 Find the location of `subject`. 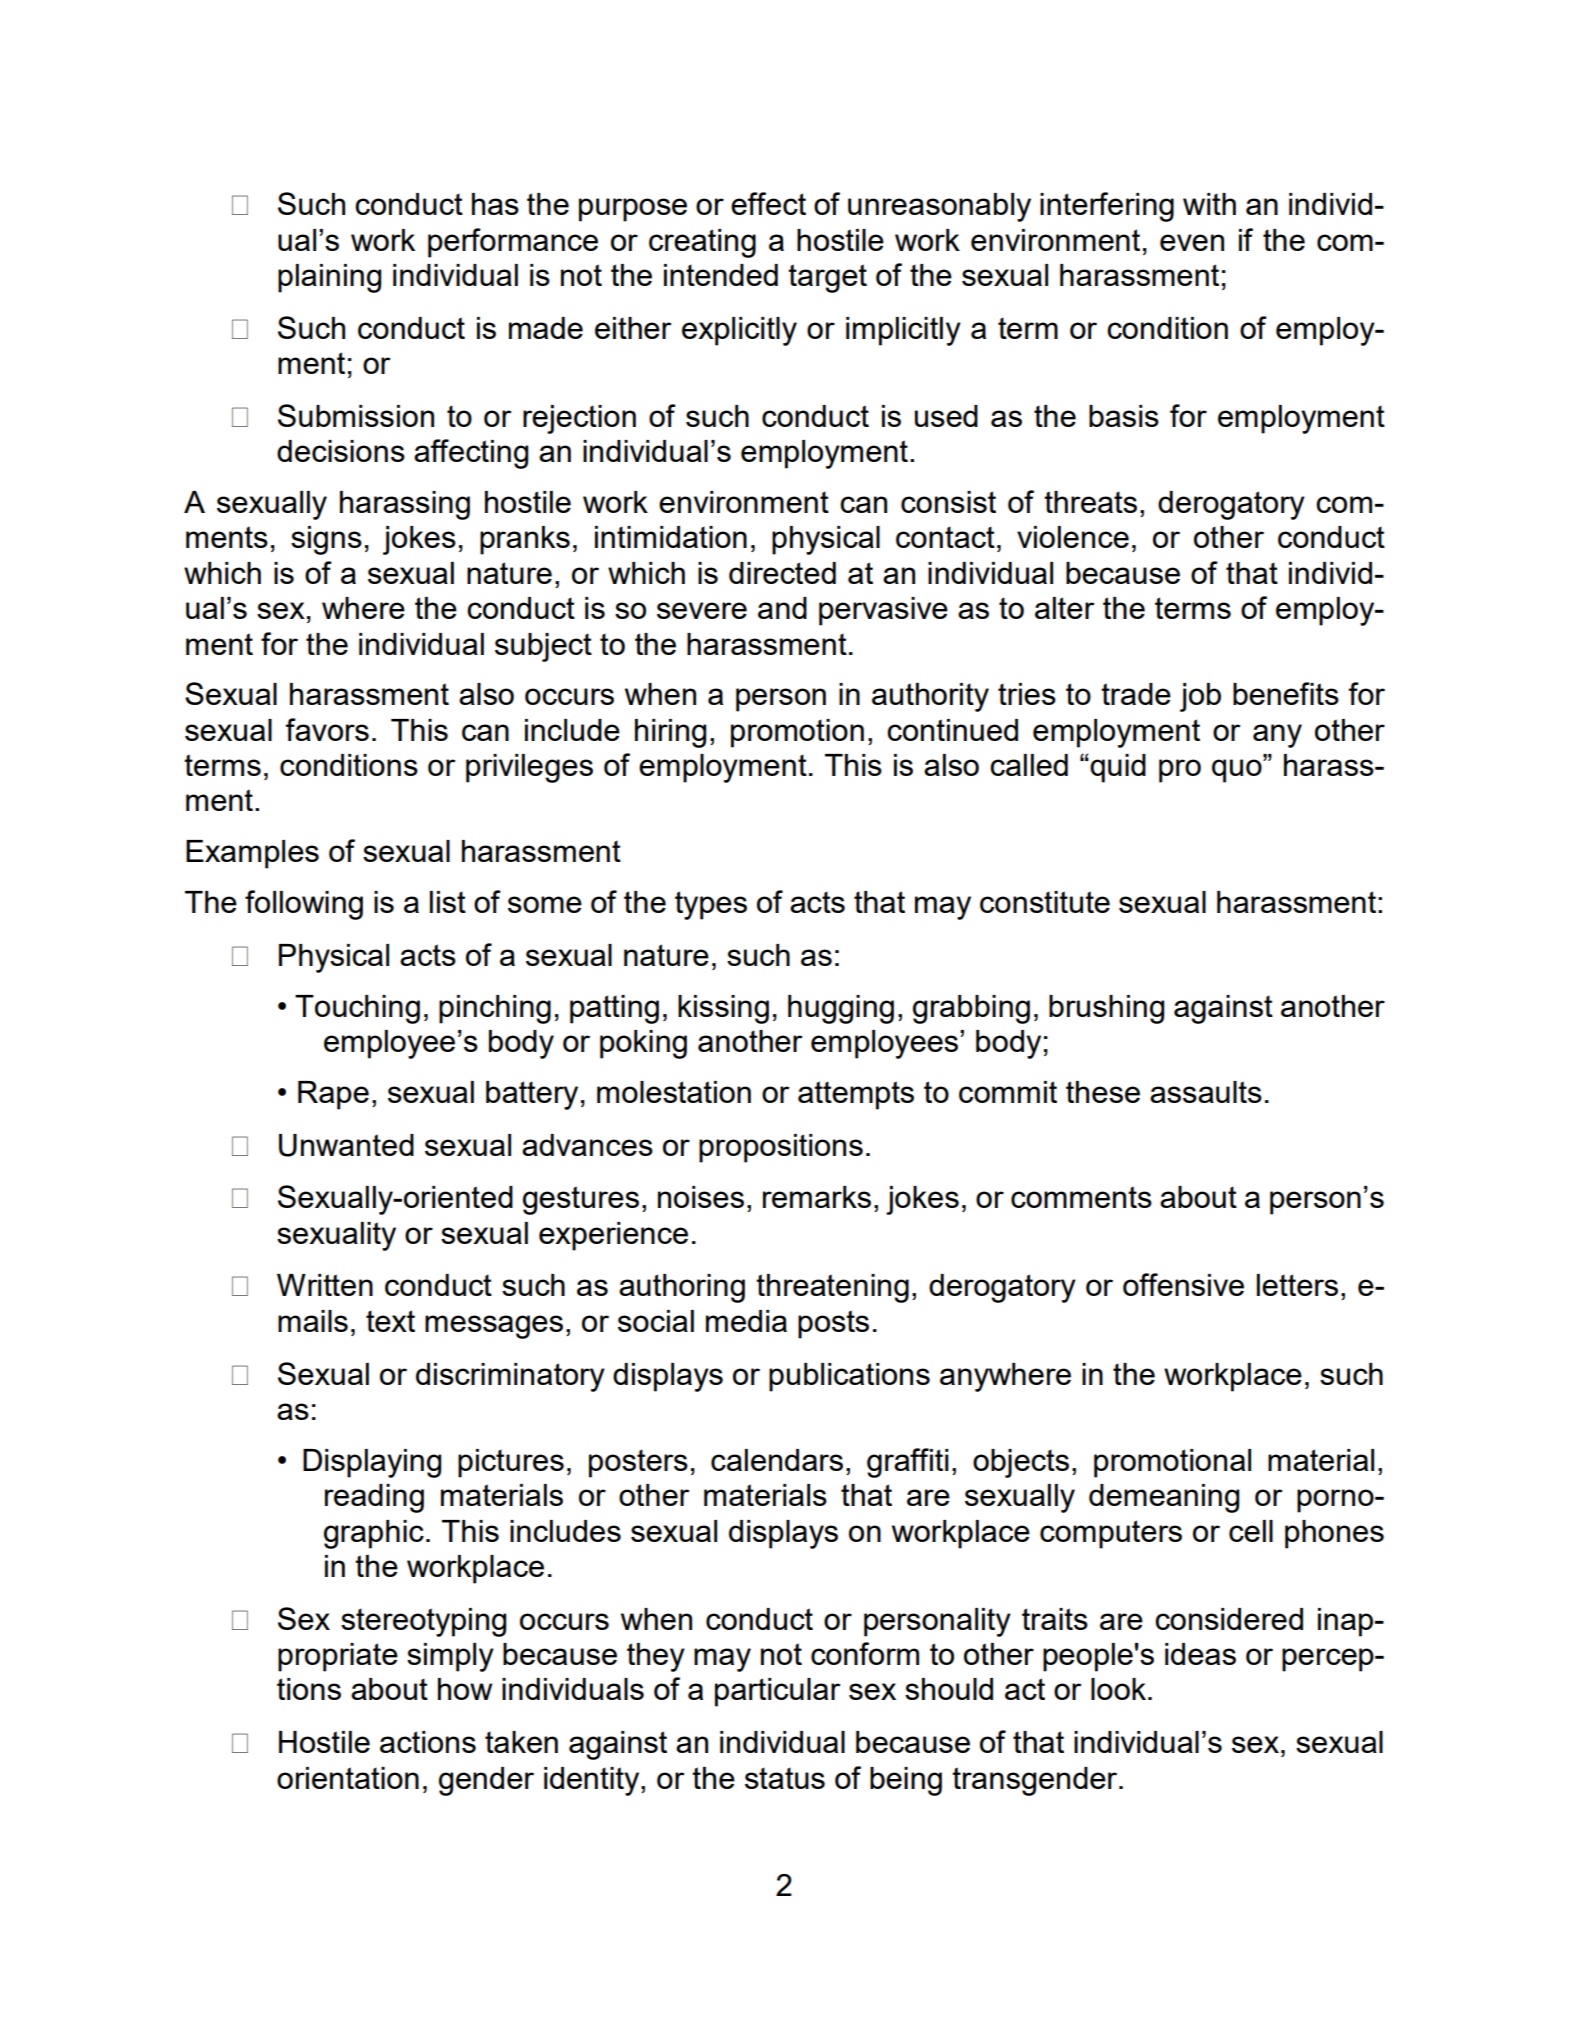

subject is located at coordinates (543, 647).
